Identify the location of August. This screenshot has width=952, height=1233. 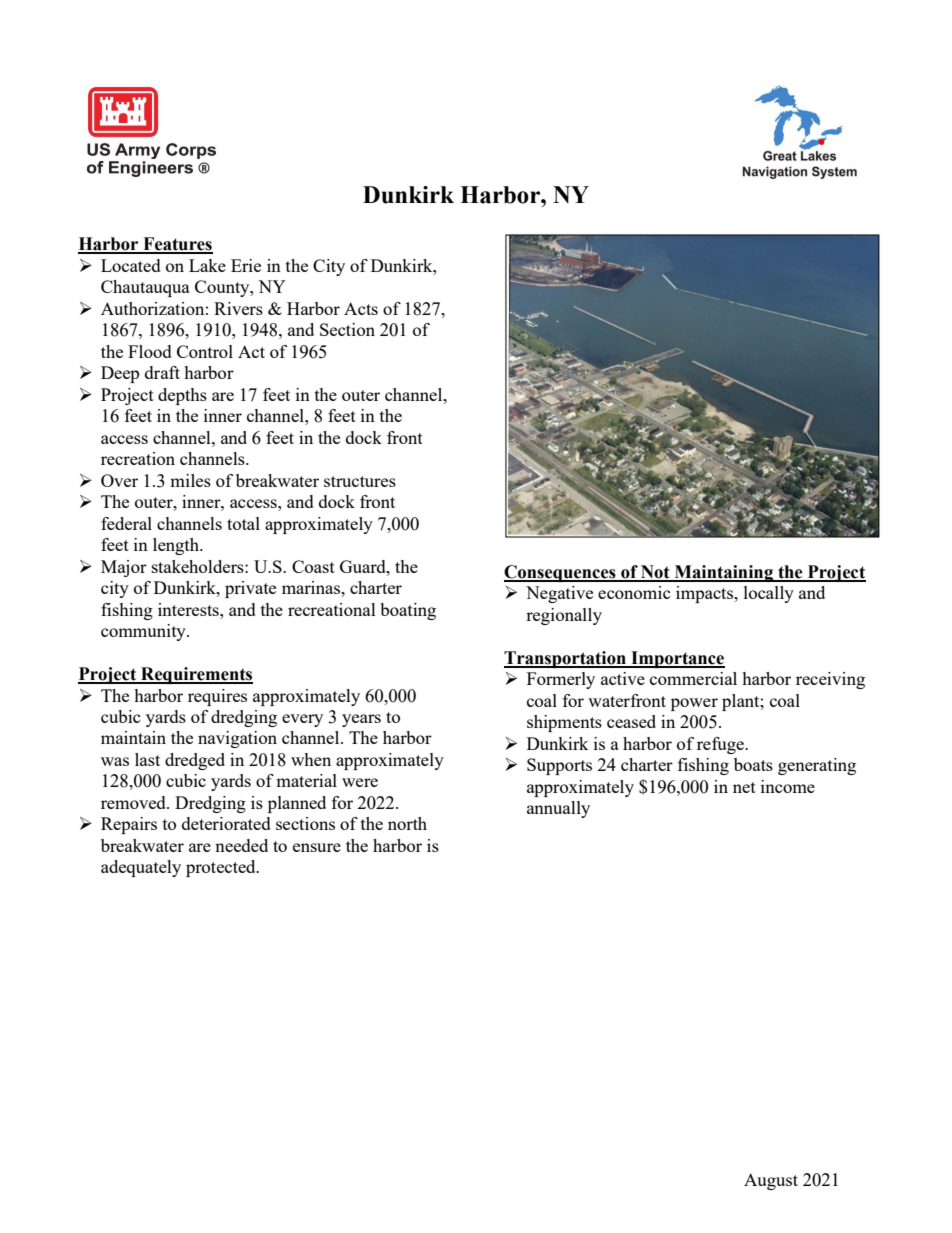
(771, 1181).
